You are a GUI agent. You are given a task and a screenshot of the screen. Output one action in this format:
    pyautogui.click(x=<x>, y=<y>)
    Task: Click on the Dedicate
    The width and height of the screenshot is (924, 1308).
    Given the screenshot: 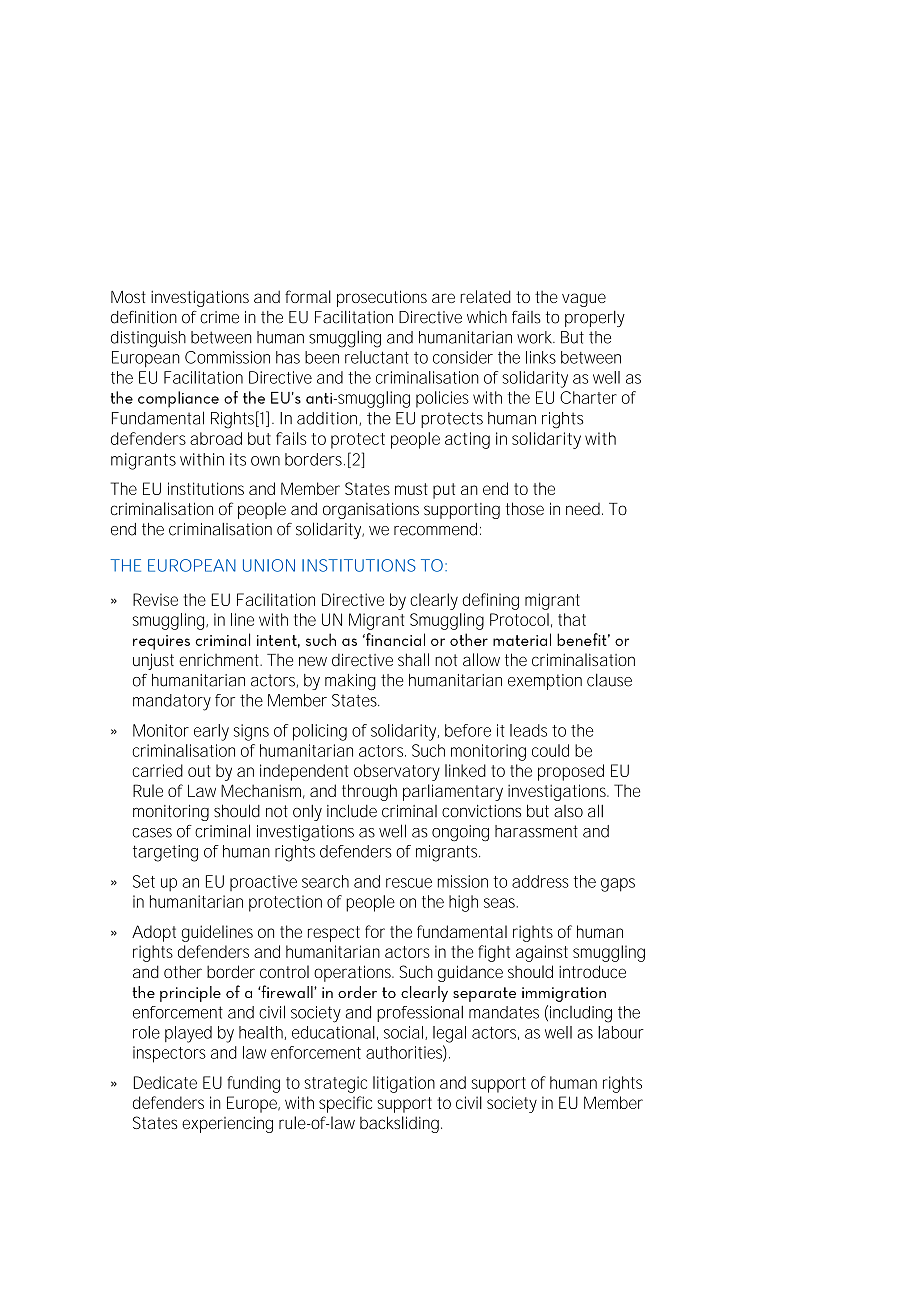 What is the action you would take?
    pyautogui.click(x=165, y=1082)
